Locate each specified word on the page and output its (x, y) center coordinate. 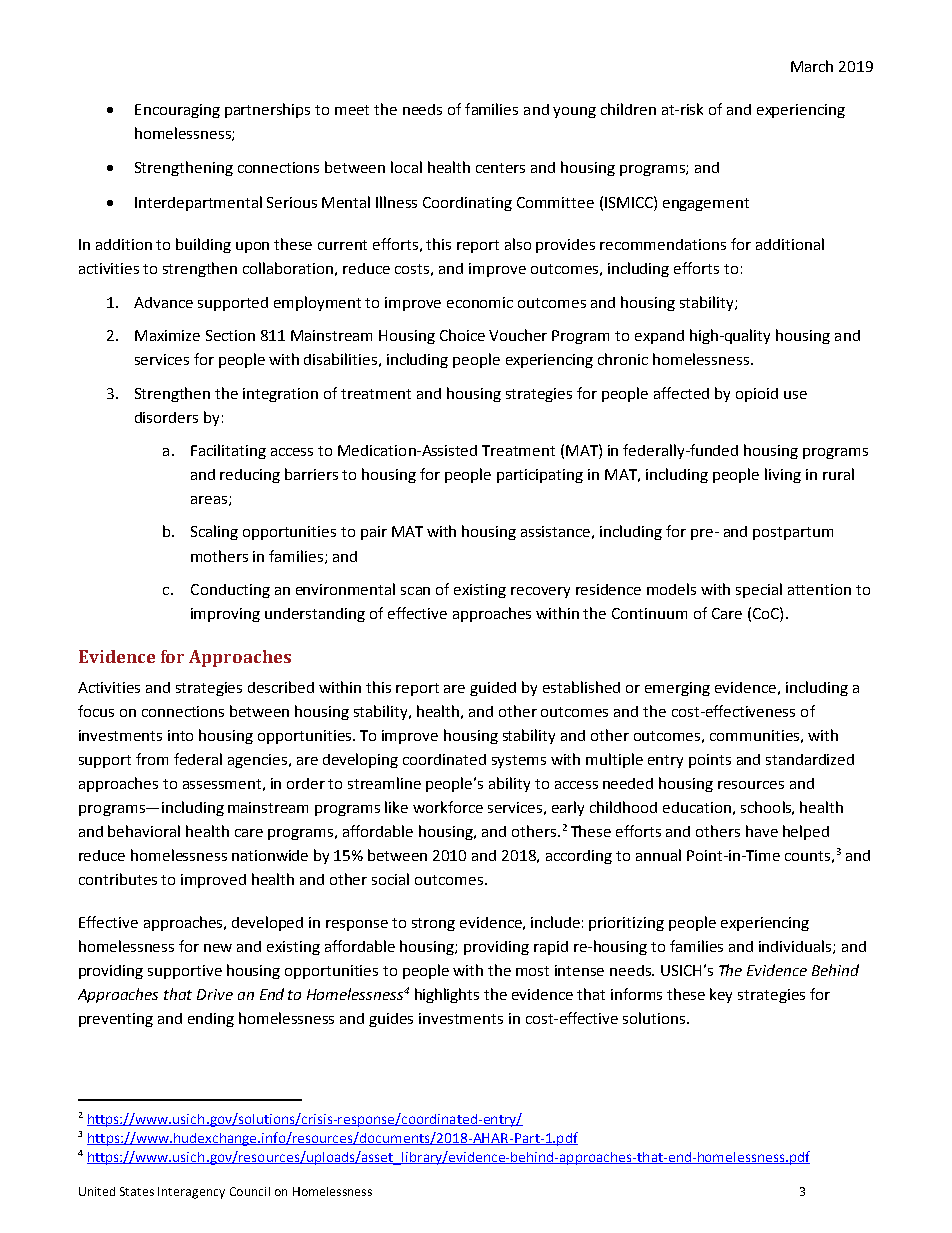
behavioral (144, 831)
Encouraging (177, 111)
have (762, 831)
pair (374, 533)
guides (391, 1020)
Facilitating (228, 451)
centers (500, 168)
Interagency (191, 1193)
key (721, 995)
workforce (448, 807)
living (783, 475)
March (812, 66)
